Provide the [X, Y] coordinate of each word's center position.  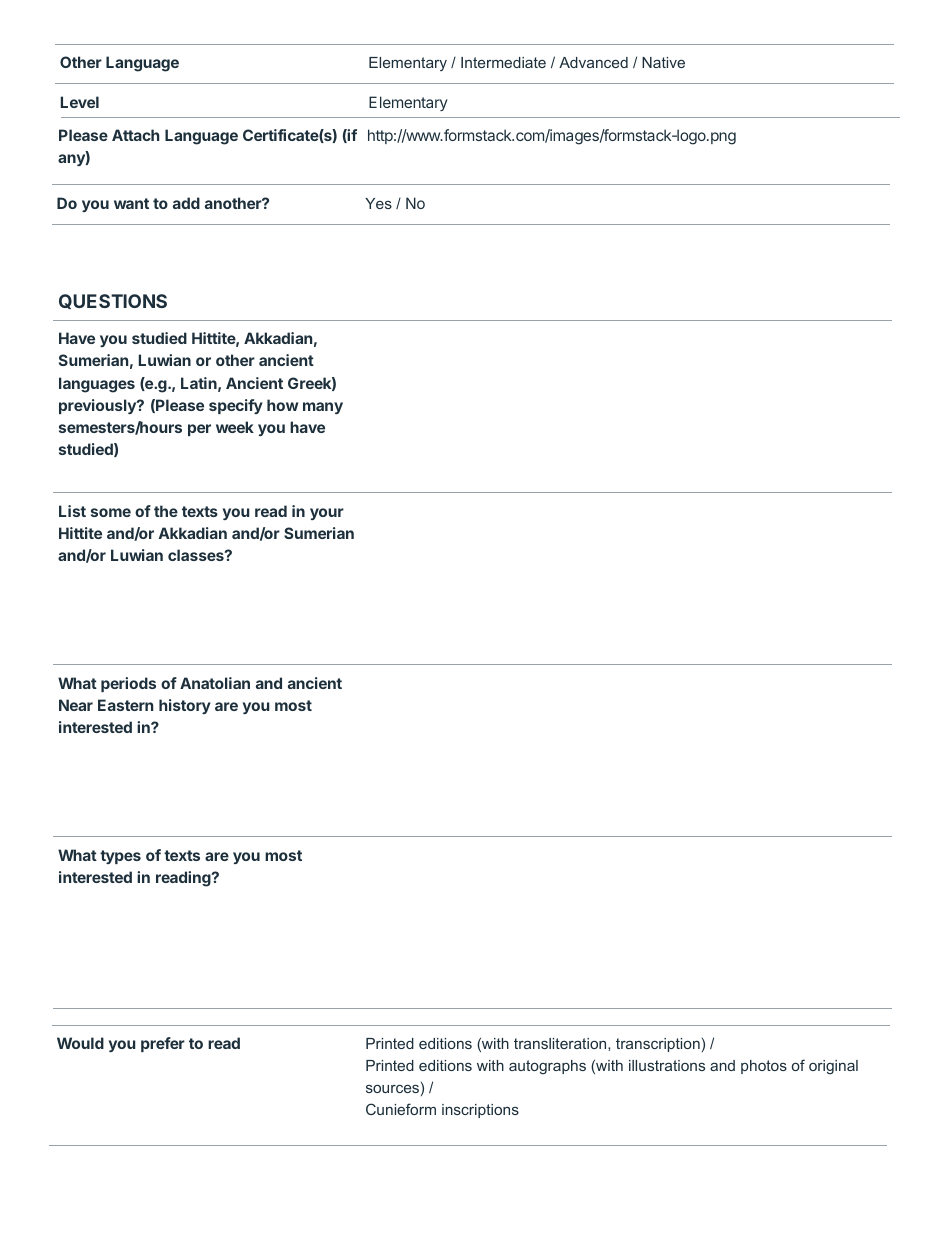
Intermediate [503, 62]
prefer [163, 1044]
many [323, 408]
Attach [135, 135]
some [111, 512]
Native [663, 62]
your [327, 514]
